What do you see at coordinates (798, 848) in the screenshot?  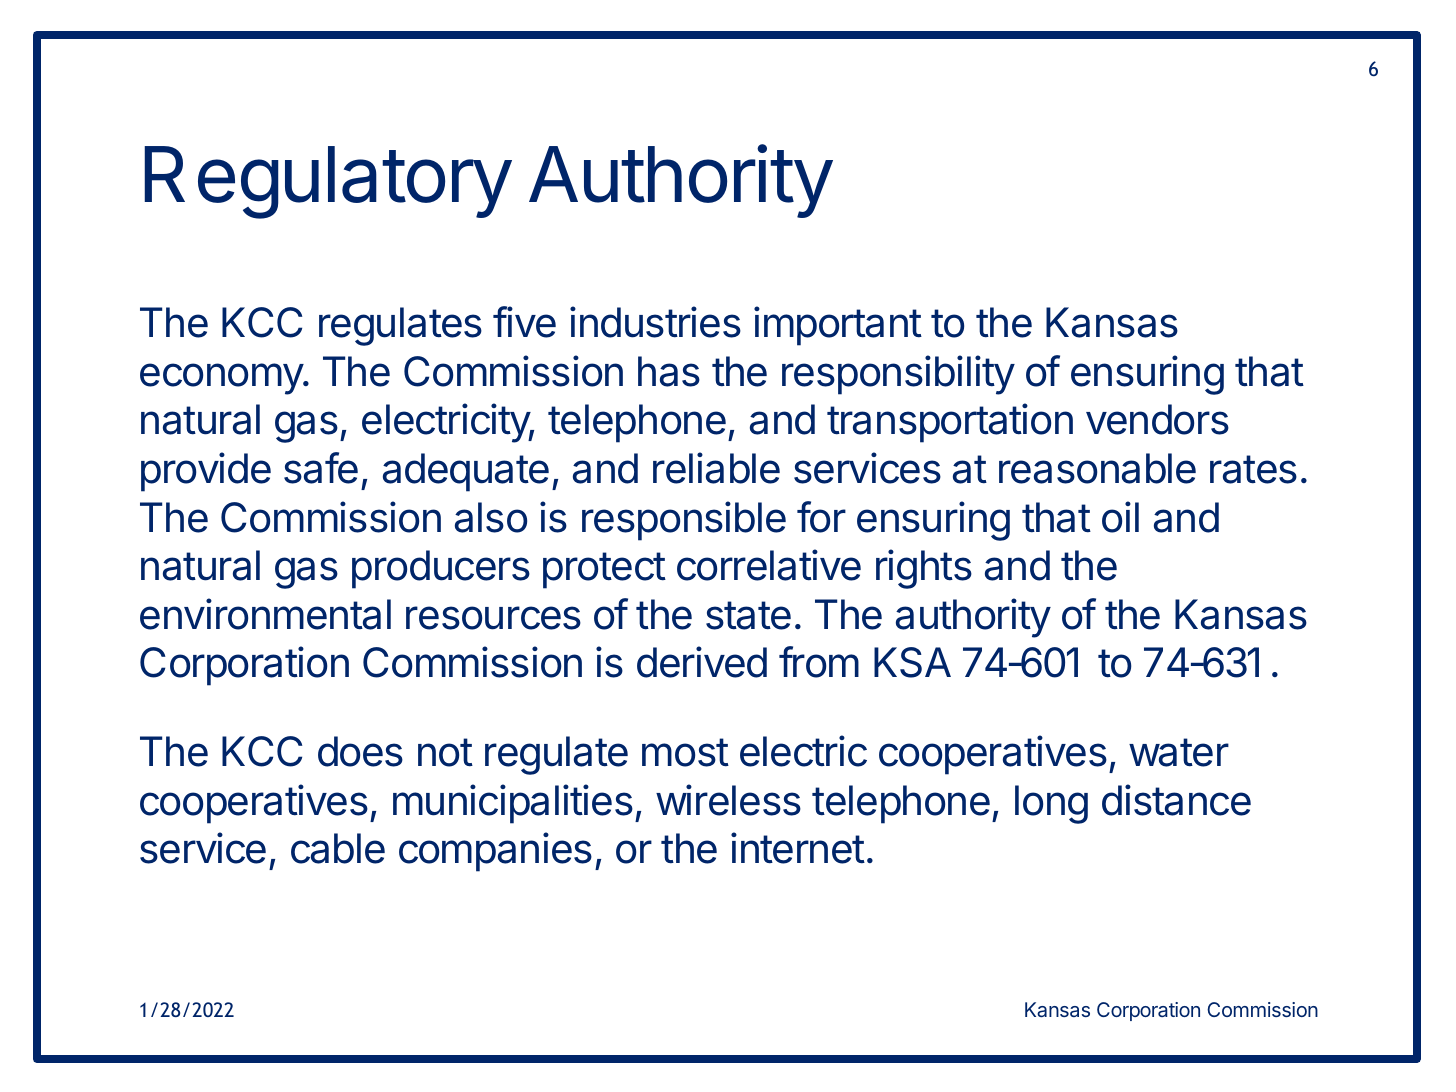 I see `internet` at bounding box center [798, 848].
